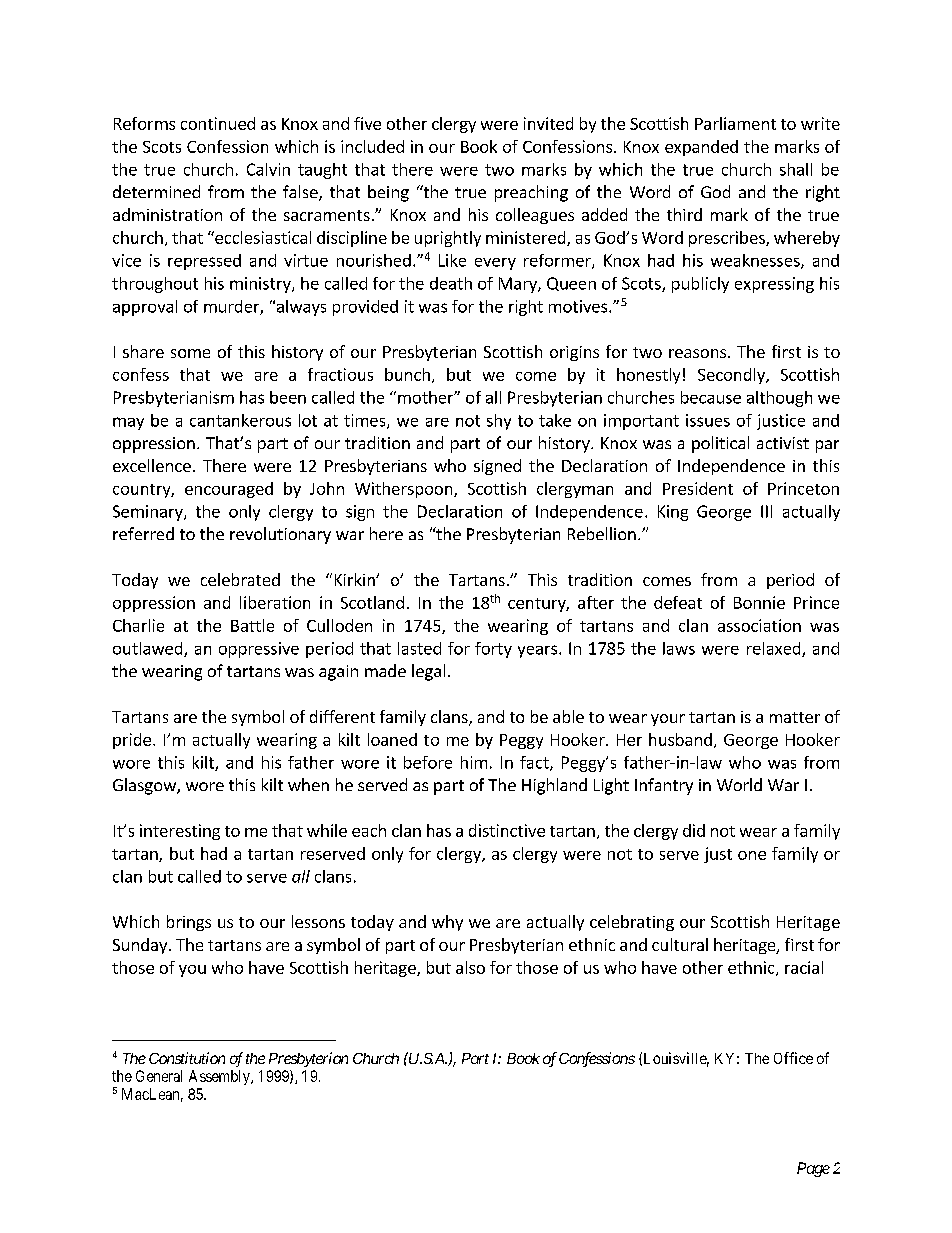 Image resolution: width=952 pixels, height=1233 pixels. I want to click on also, so click(470, 967).
